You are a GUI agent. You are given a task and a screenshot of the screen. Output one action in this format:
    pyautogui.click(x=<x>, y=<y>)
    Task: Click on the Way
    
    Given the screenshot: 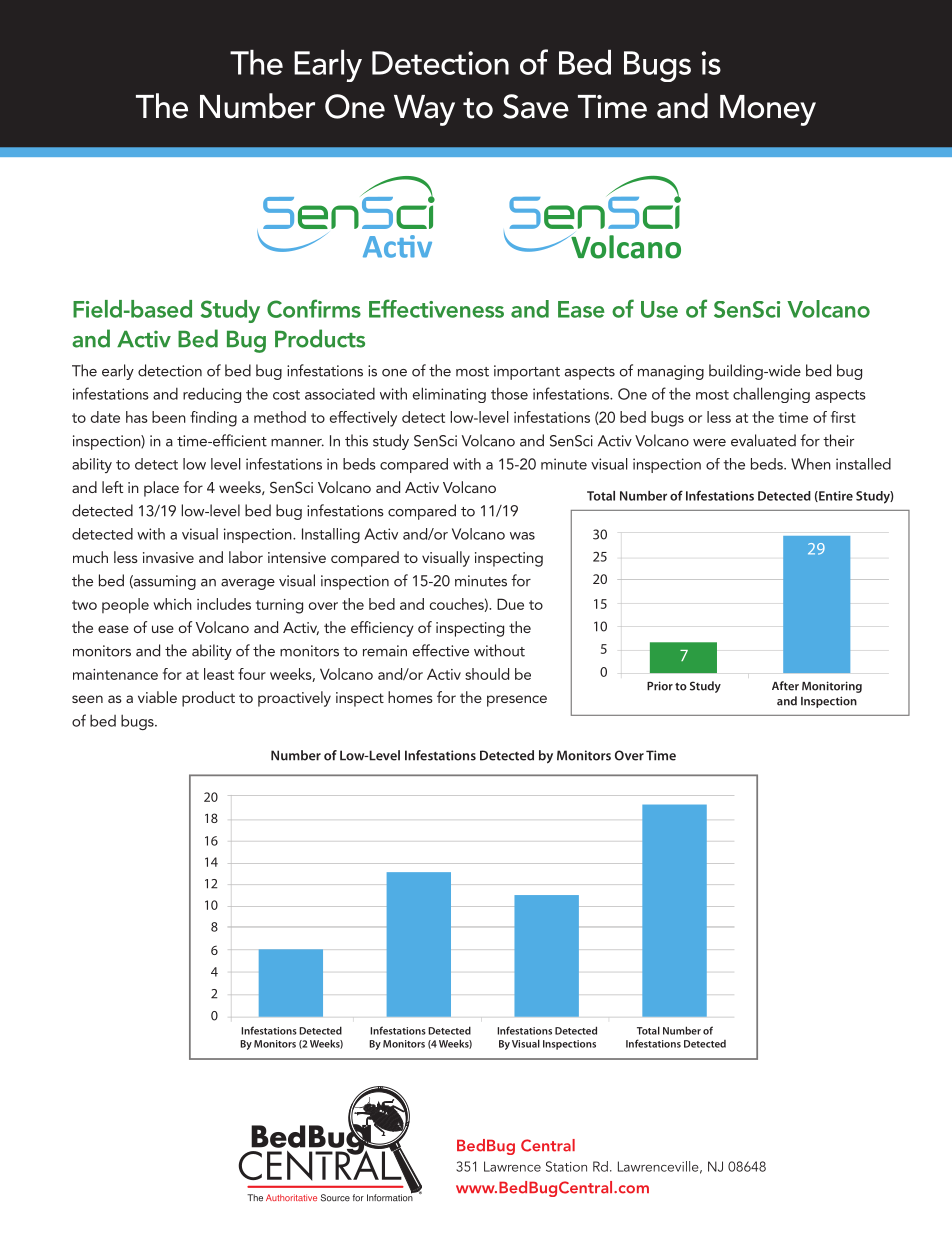 What is the action you would take?
    pyautogui.click(x=424, y=110)
